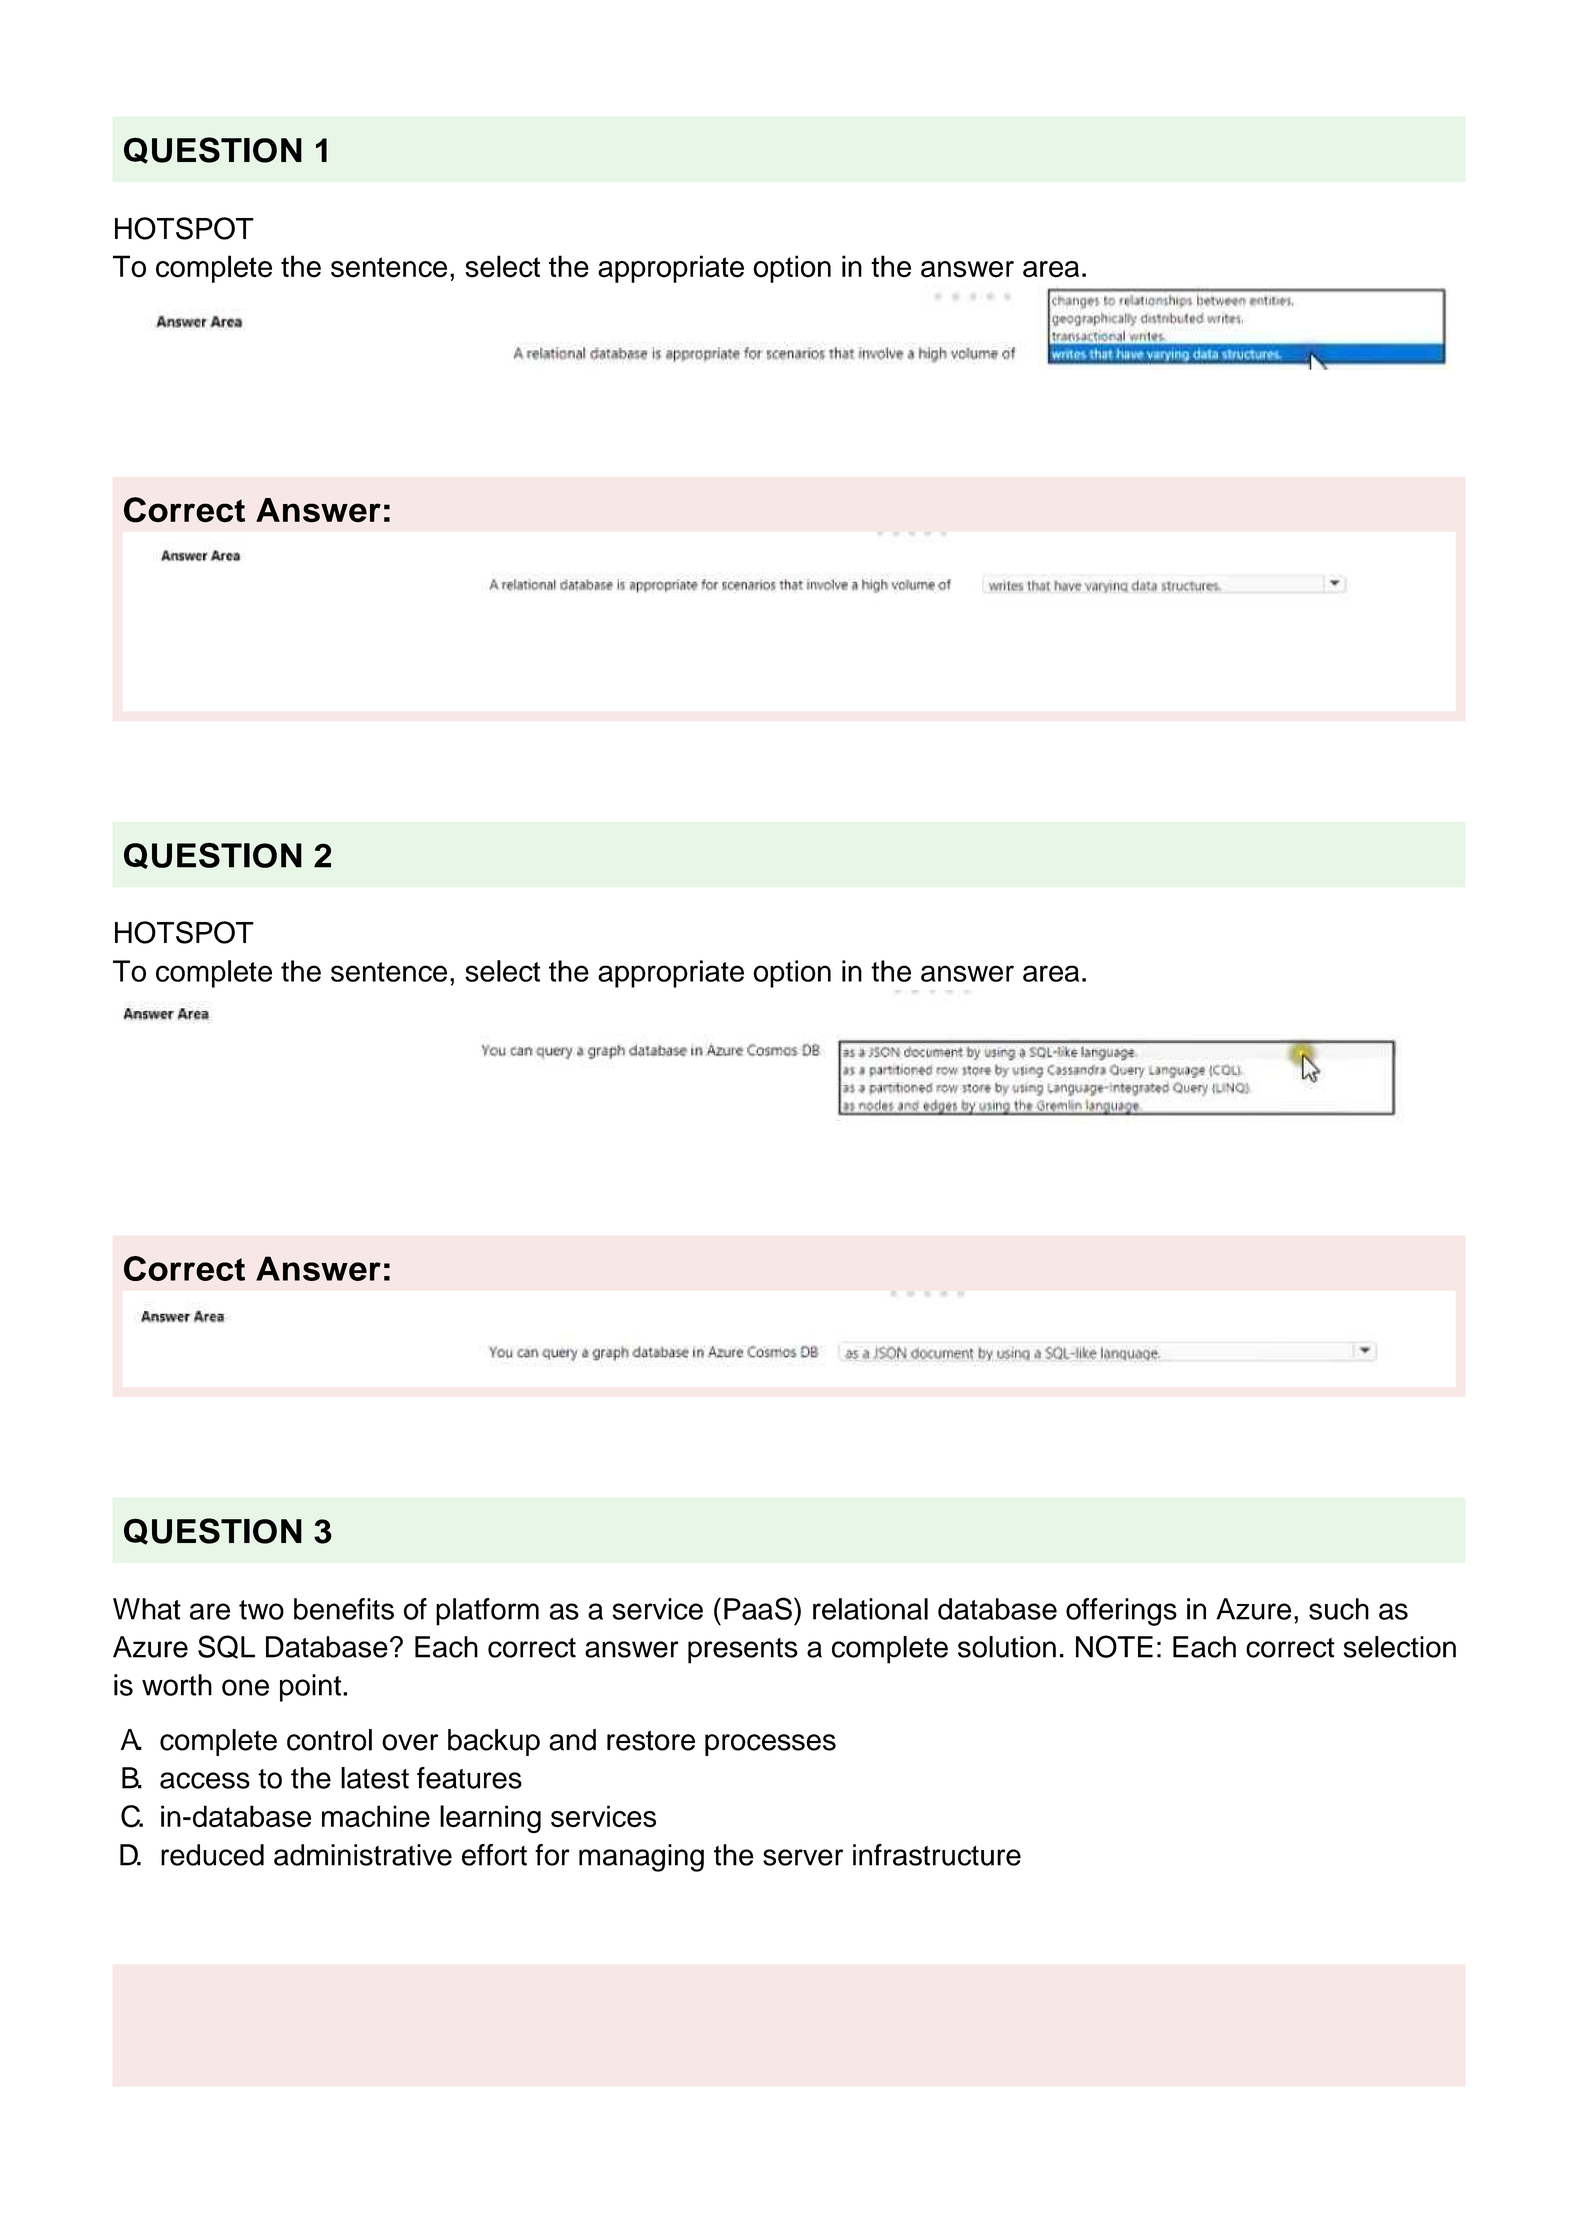 The width and height of the page is (1579, 2232). Describe the element at coordinates (803, 1857) in the page. I see `server` at that location.
